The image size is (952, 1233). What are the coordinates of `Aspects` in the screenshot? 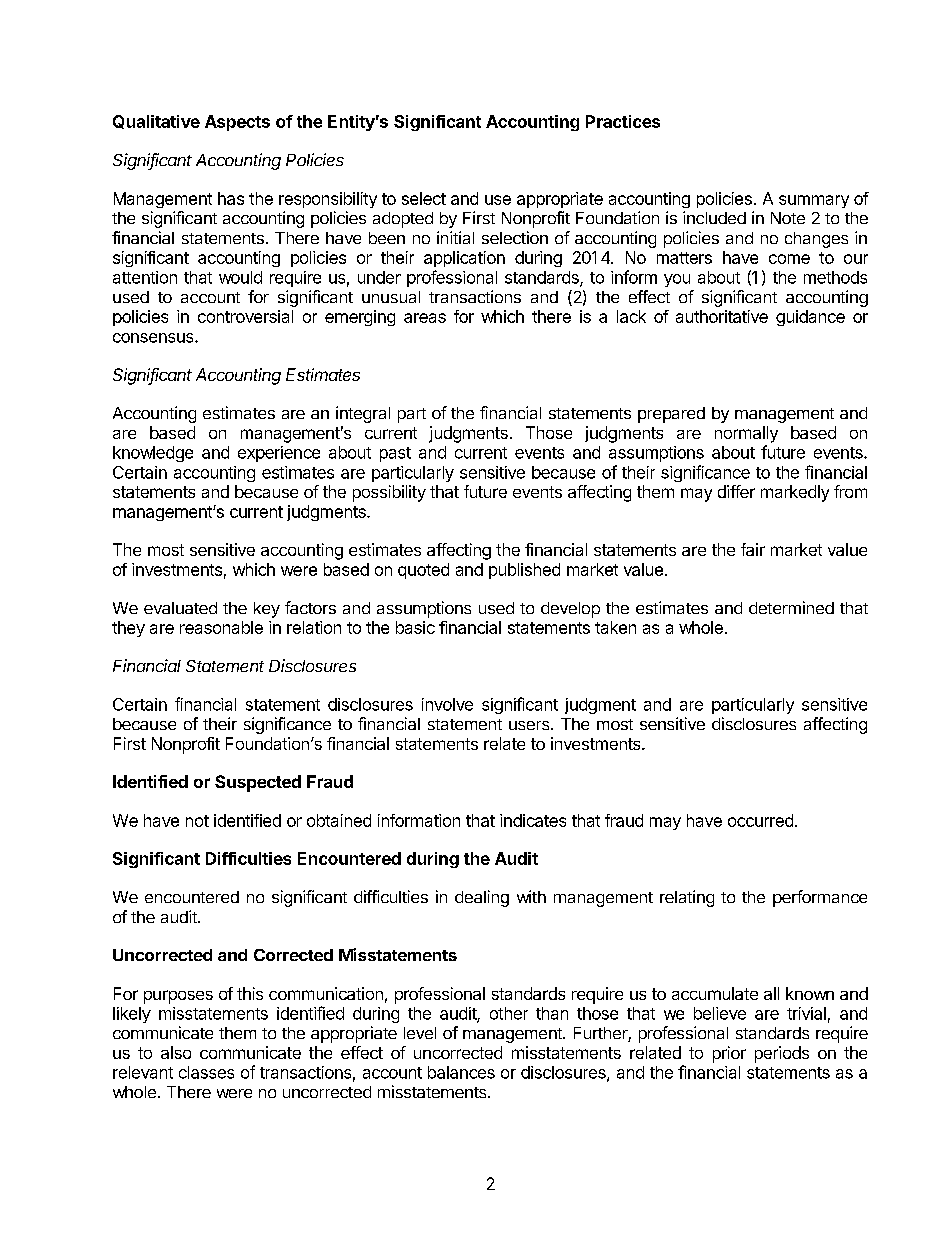 It's located at (237, 123).
